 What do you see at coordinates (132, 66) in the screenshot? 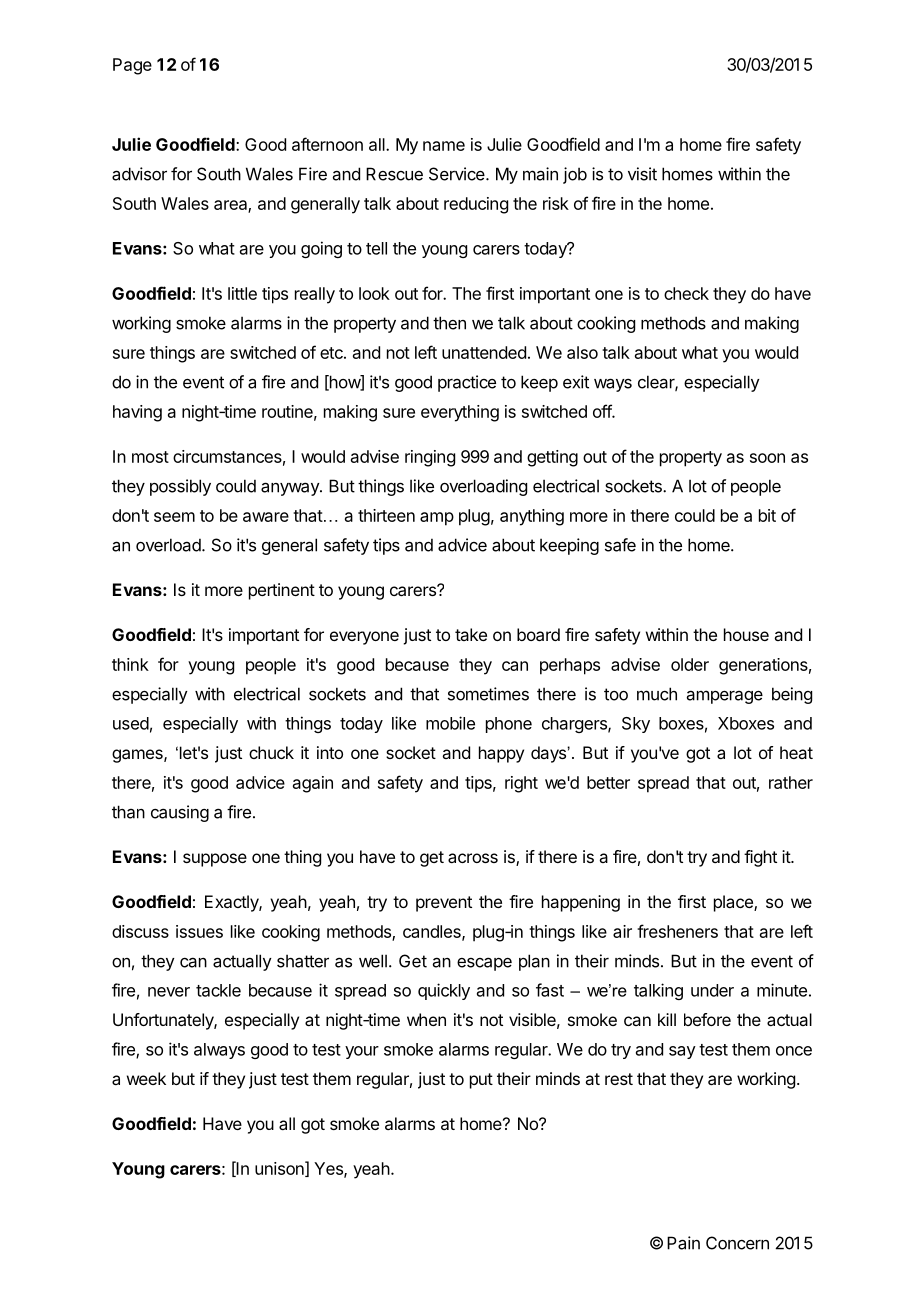
I see `Page` at bounding box center [132, 66].
